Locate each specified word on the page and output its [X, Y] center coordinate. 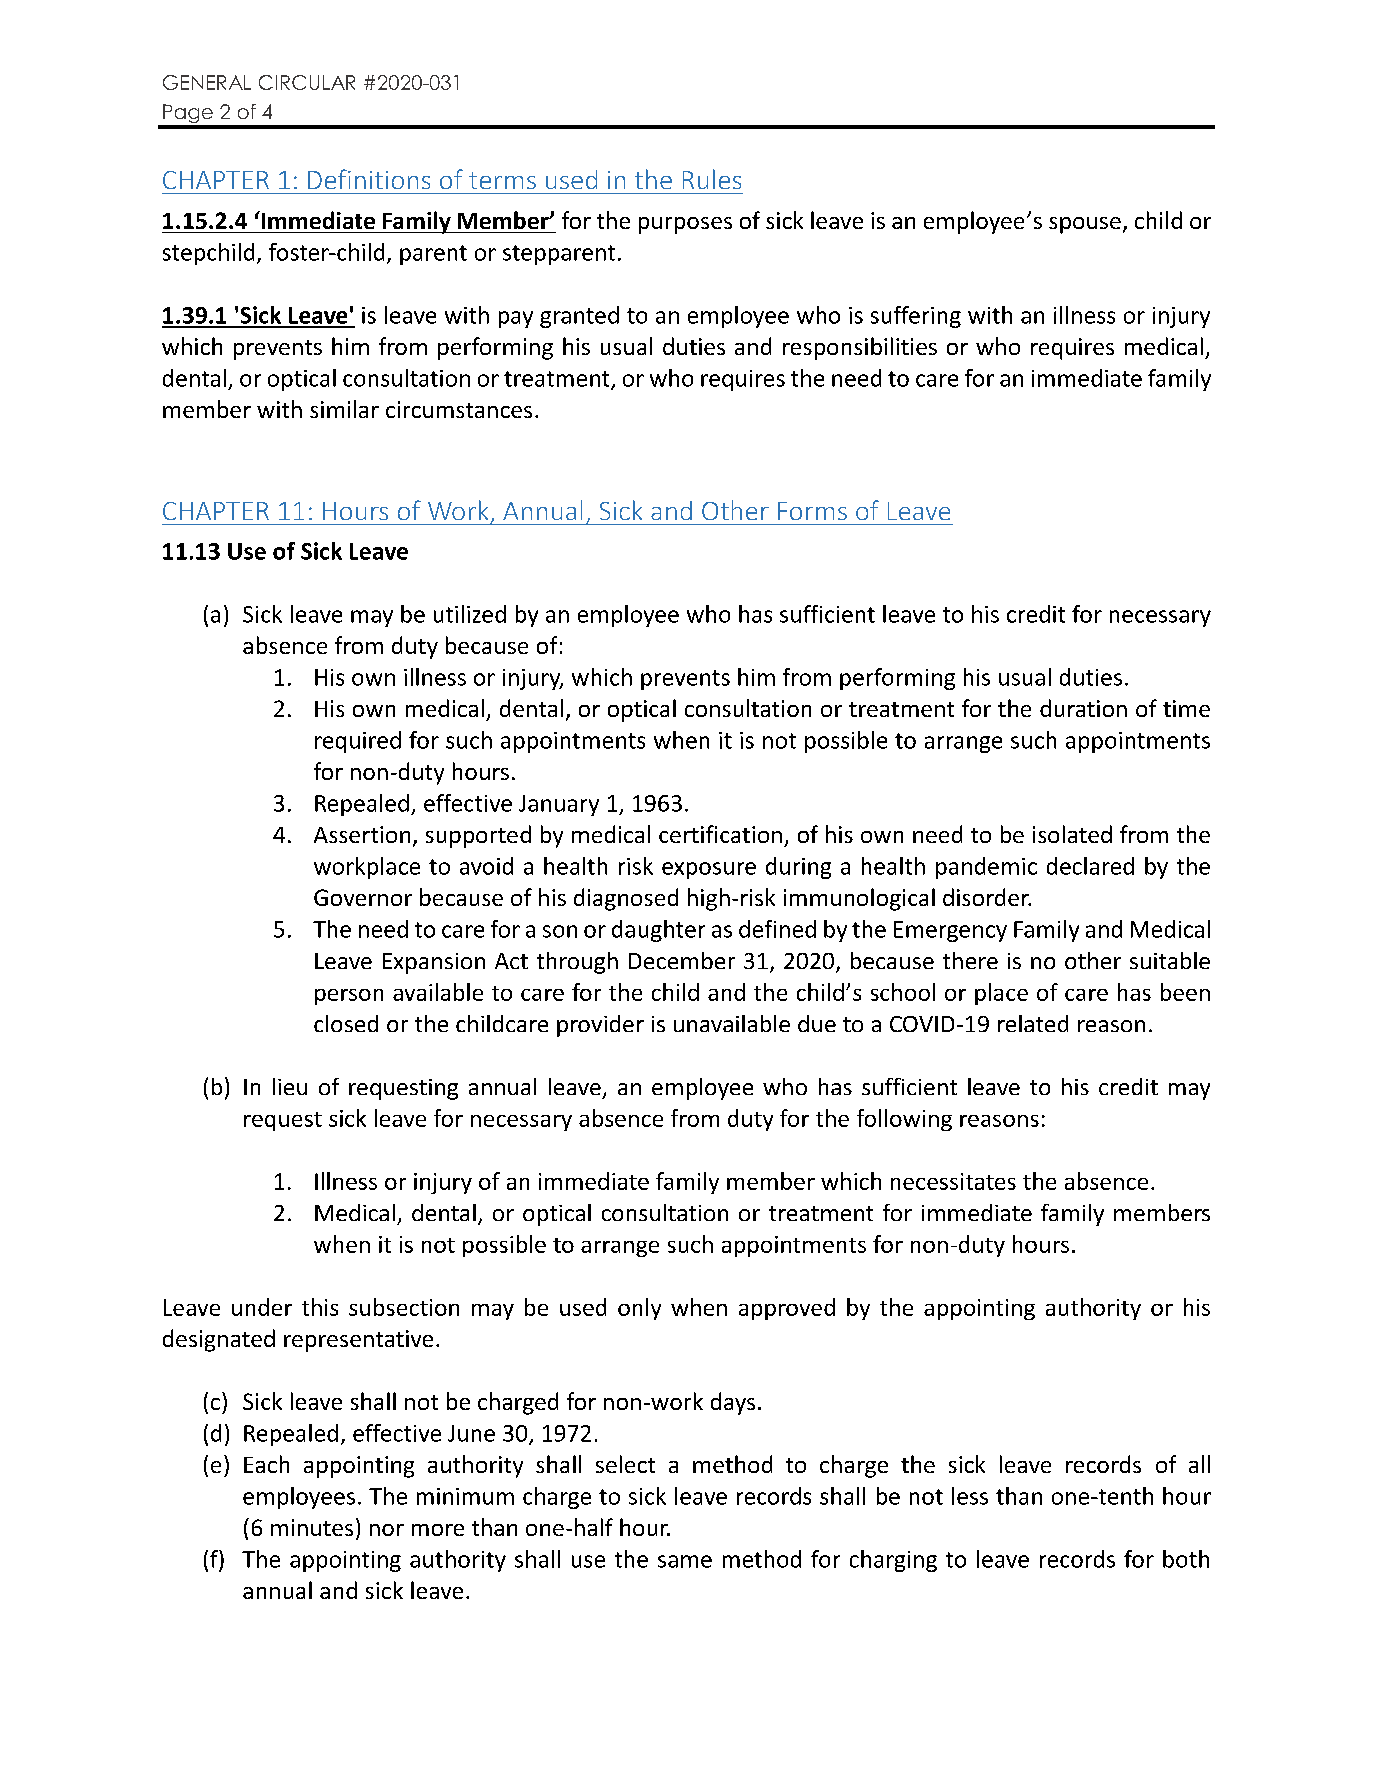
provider [600, 1026]
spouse [1085, 225]
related [1033, 1023]
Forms [812, 511]
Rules [712, 179]
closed [346, 1023]
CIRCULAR [307, 82]
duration [1083, 708]
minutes [312, 1527]
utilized [470, 614]
